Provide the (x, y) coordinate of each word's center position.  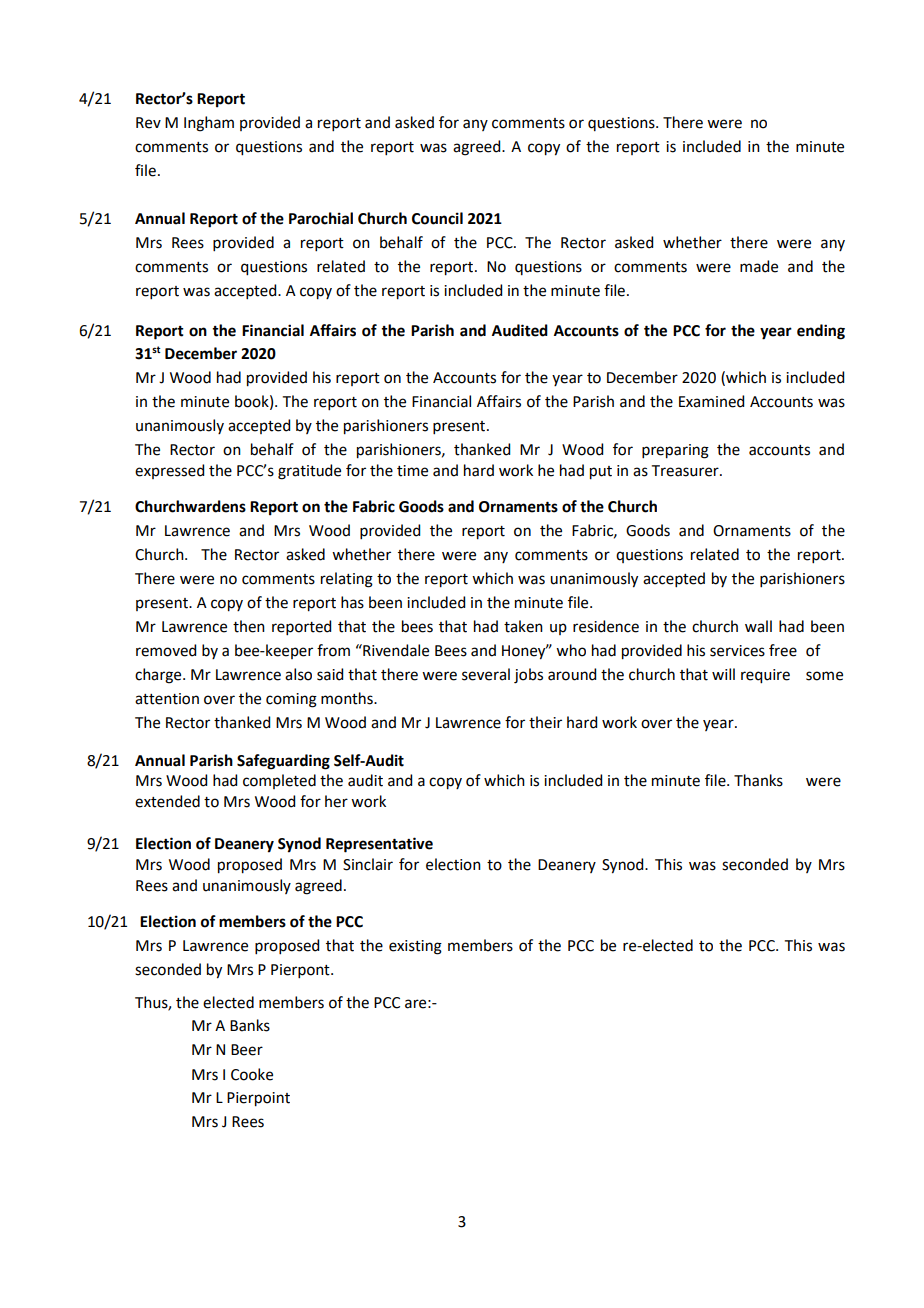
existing (415, 947)
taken (523, 626)
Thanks (758, 780)
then (249, 626)
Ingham (209, 124)
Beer (247, 1050)
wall (758, 626)
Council (437, 218)
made (759, 266)
